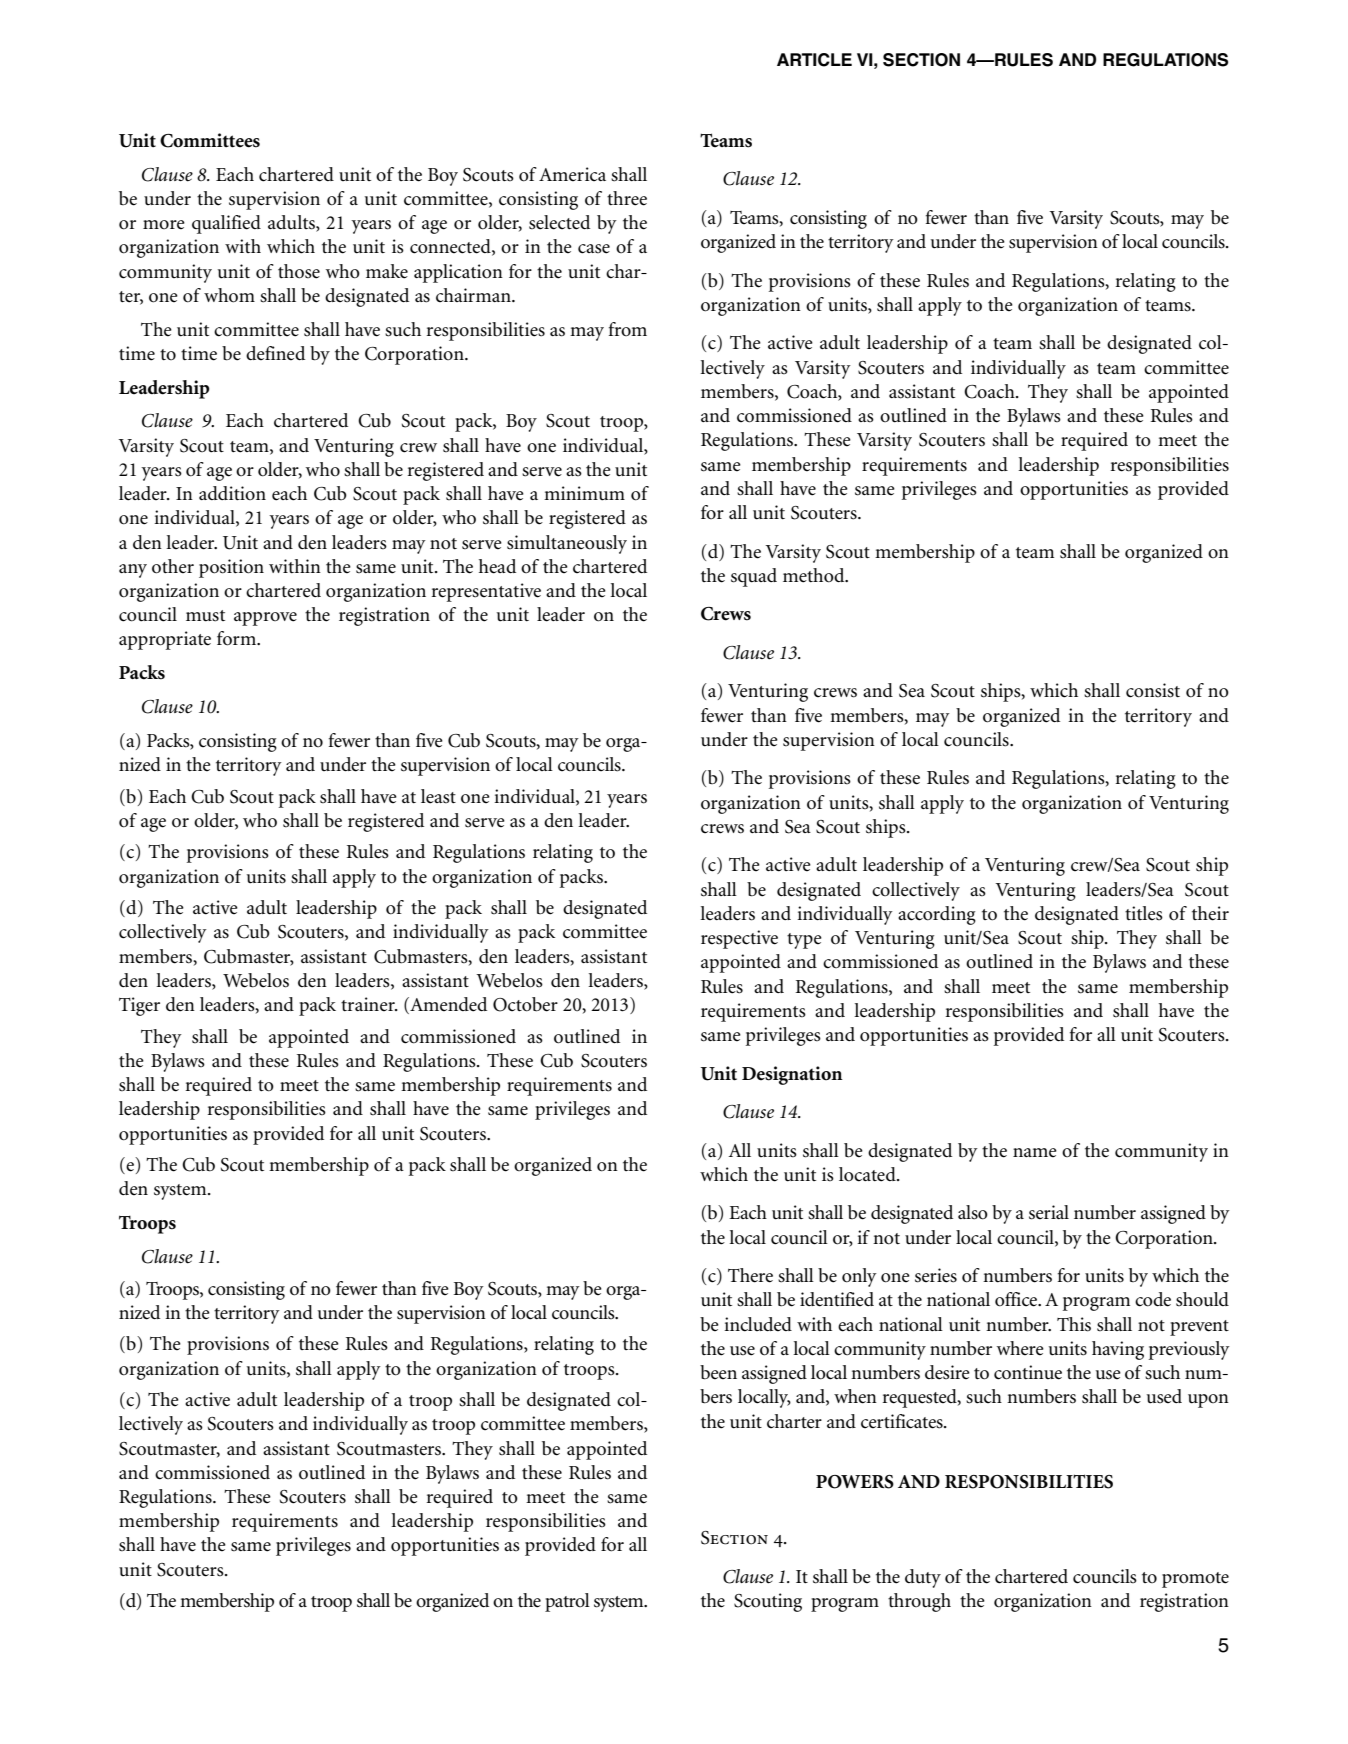  I want to click on three, so click(627, 198).
